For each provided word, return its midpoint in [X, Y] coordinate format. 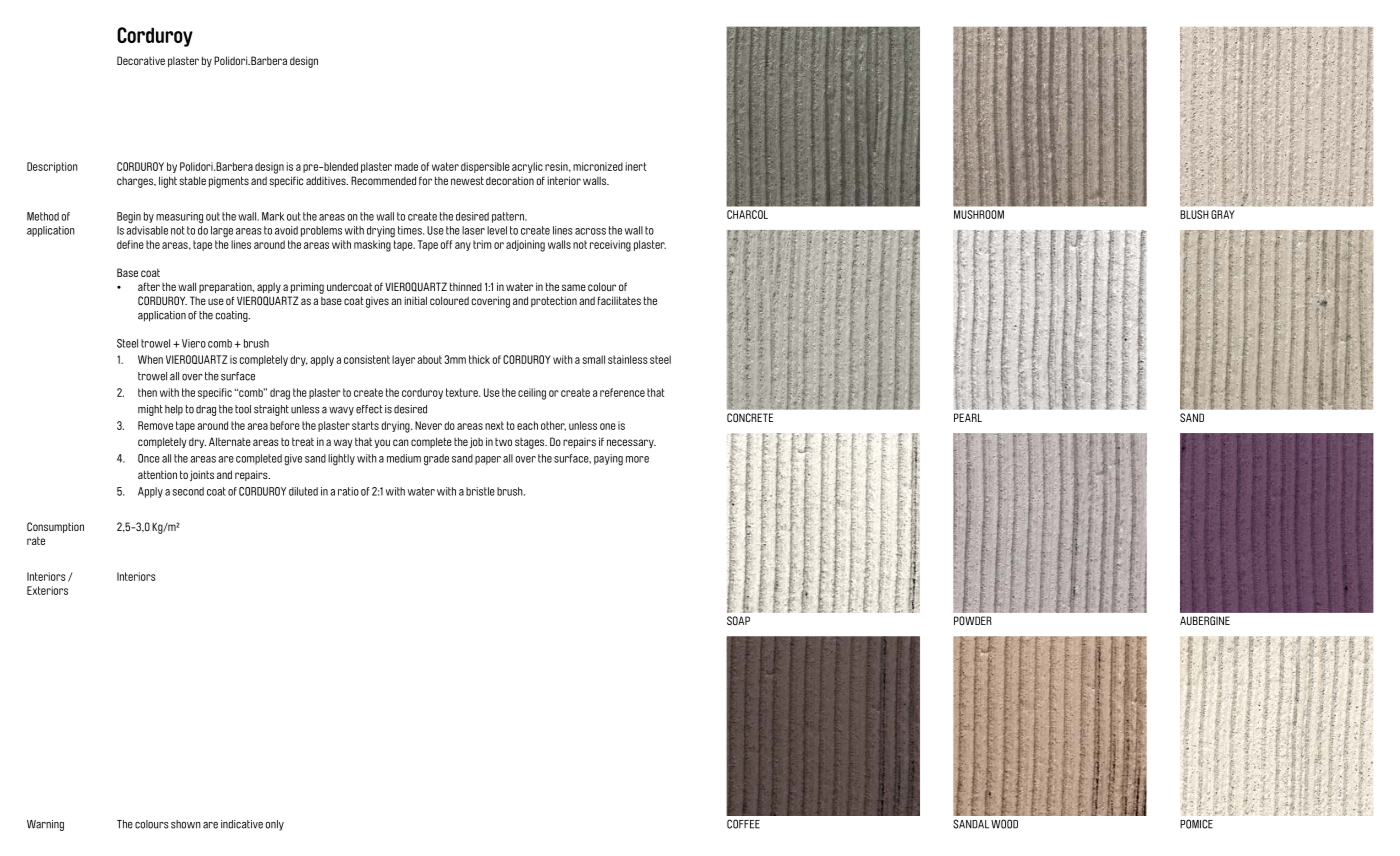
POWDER [973, 620]
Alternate [230, 441]
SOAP [738, 620]
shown [186, 824]
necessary [631, 443]
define [130, 244]
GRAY [1223, 214]
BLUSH [1194, 214]
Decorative [141, 60]
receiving [610, 246]
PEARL [968, 417]
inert [635, 166]
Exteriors [47, 590]
